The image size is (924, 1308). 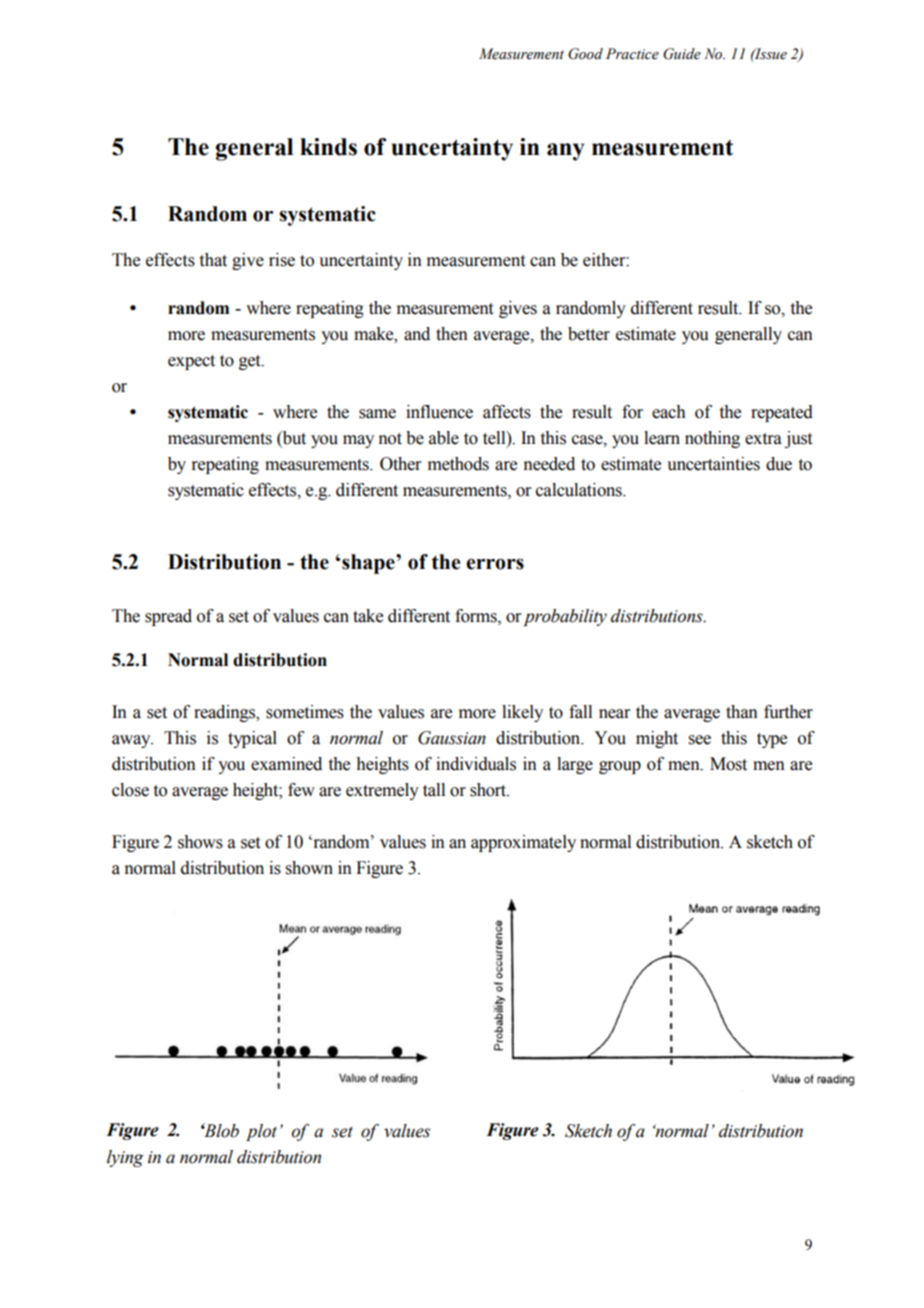 What do you see at coordinates (261, 1132) in the page?
I see `plot` at bounding box center [261, 1132].
